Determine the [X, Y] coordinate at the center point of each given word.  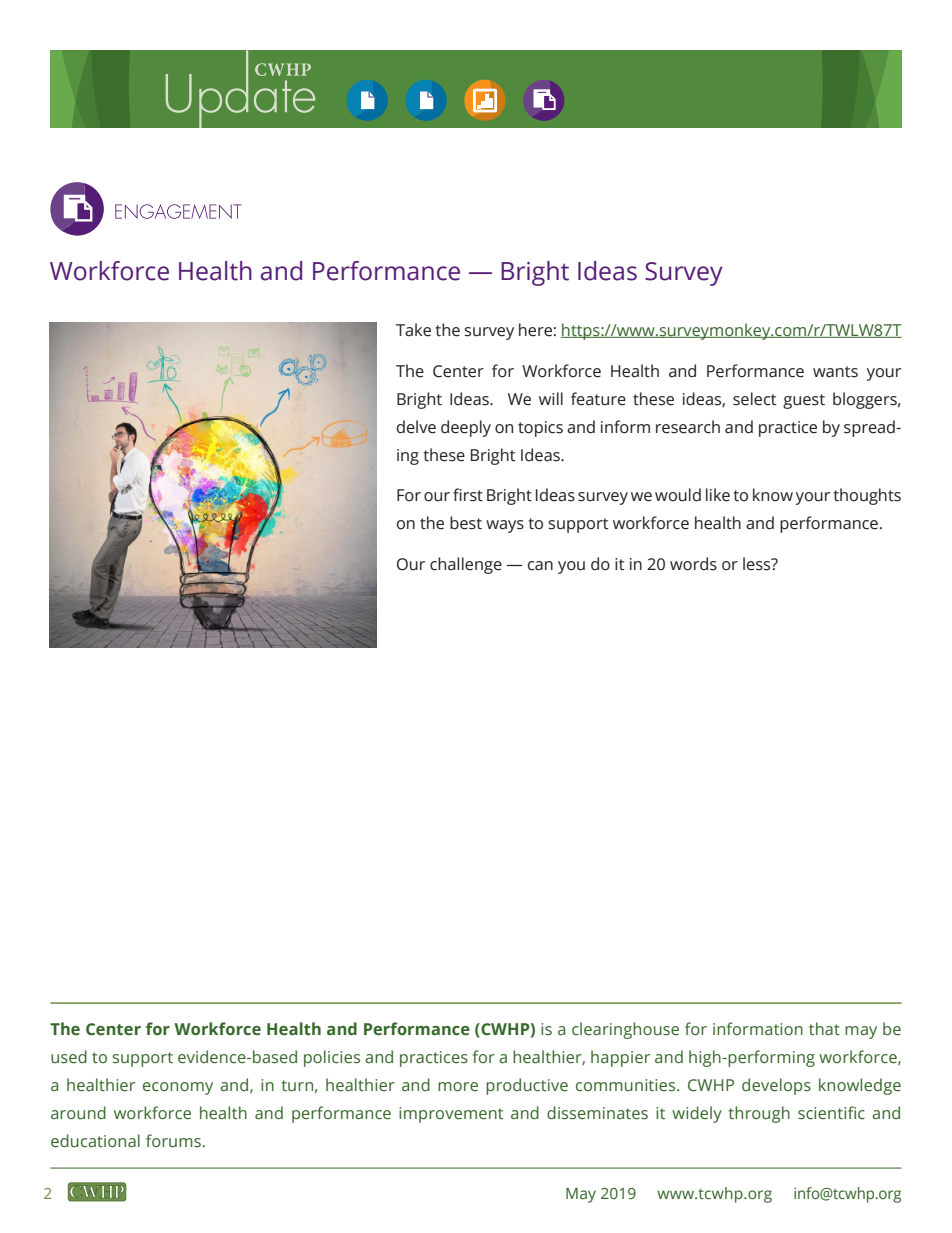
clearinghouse [625, 1030]
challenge [466, 565]
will [551, 398]
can [540, 566]
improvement [451, 1115]
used [69, 1057]
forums [173, 1141]
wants [835, 372]
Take [413, 330]
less [758, 564]
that [824, 1028]
